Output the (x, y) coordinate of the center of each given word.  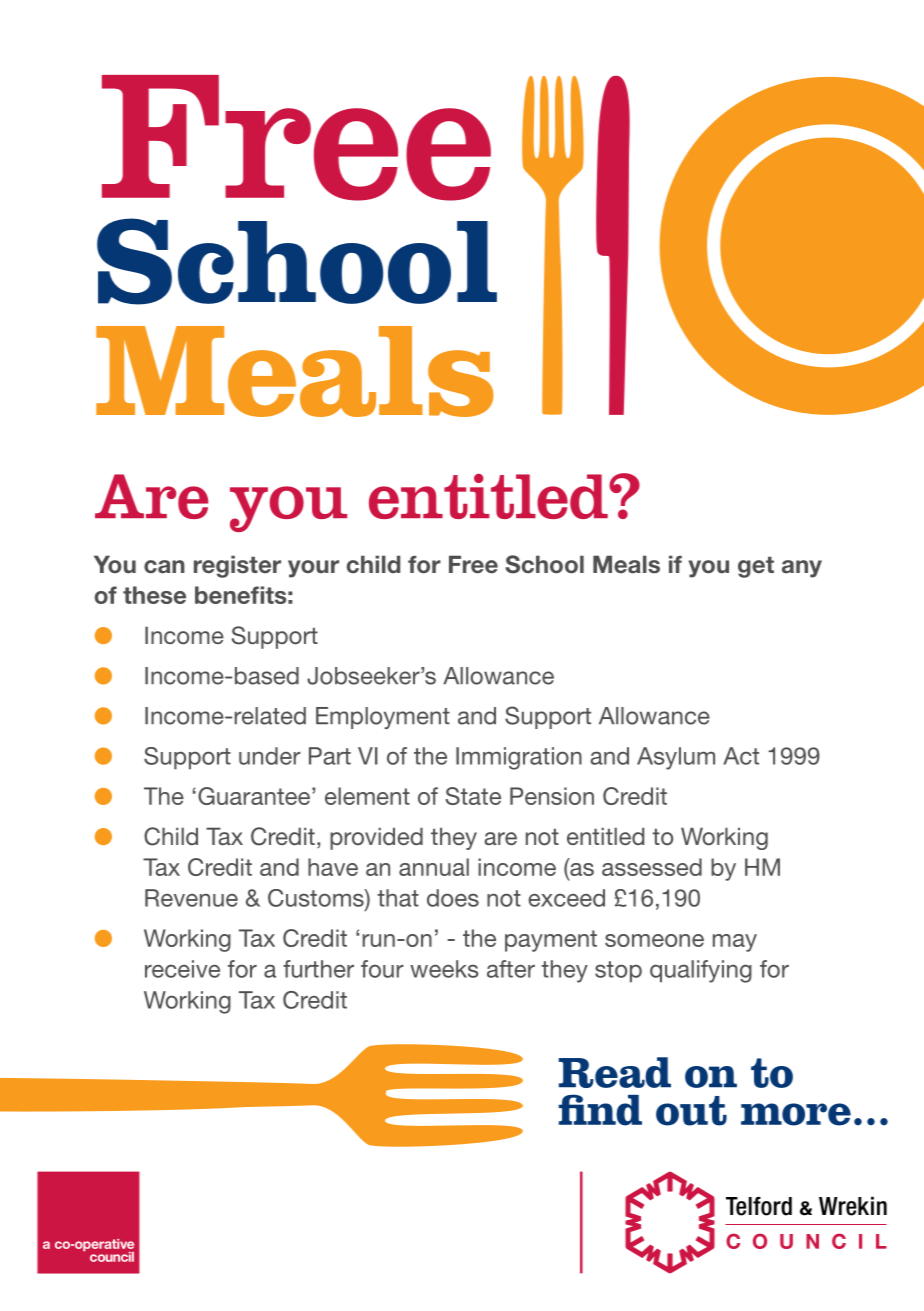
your (313, 569)
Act (741, 756)
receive (182, 969)
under (270, 756)
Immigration (519, 758)
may (735, 943)
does (453, 898)
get (756, 567)
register (237, 566)
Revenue (191, 898)
